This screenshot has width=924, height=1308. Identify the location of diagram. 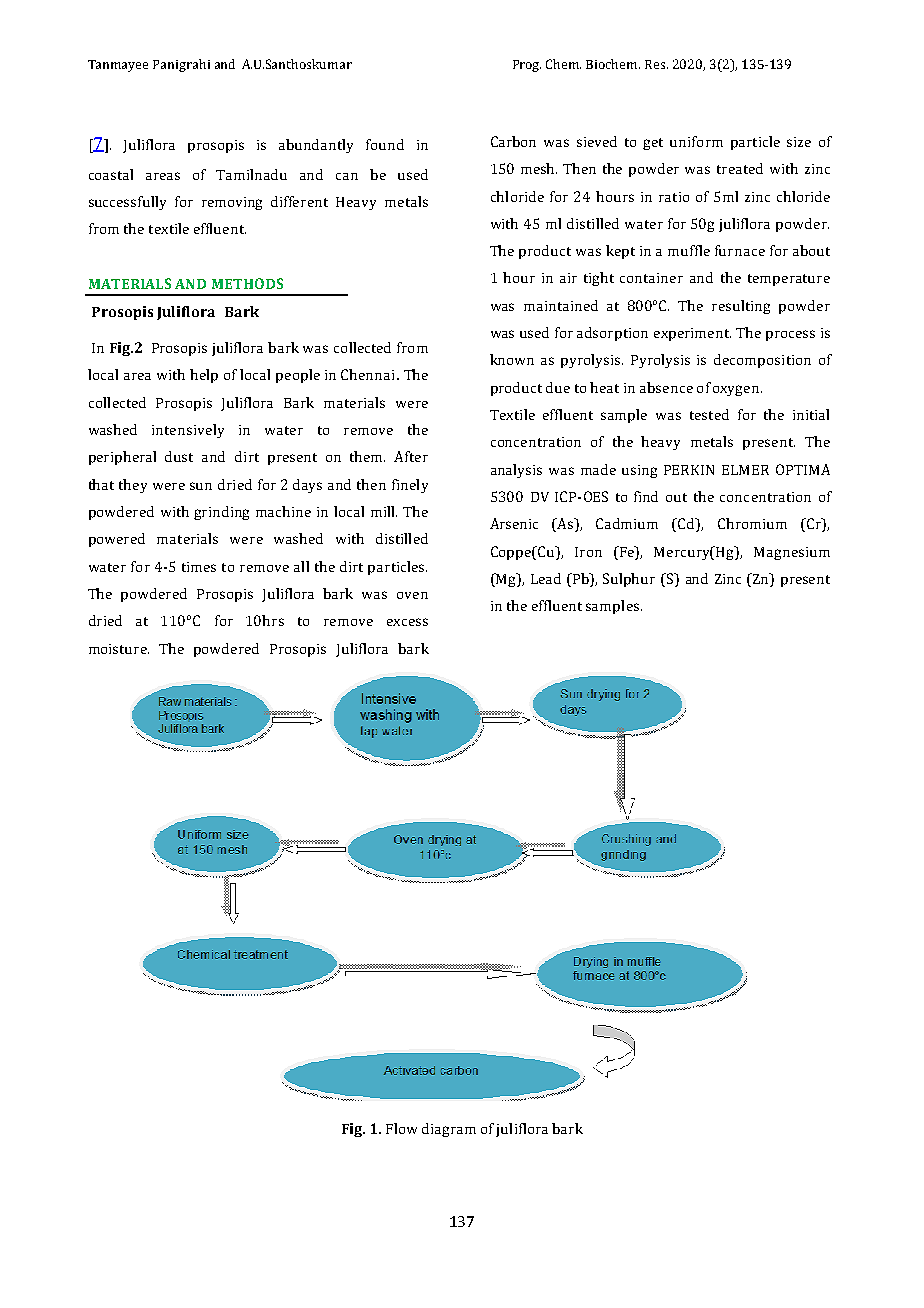
(449, 1130).
